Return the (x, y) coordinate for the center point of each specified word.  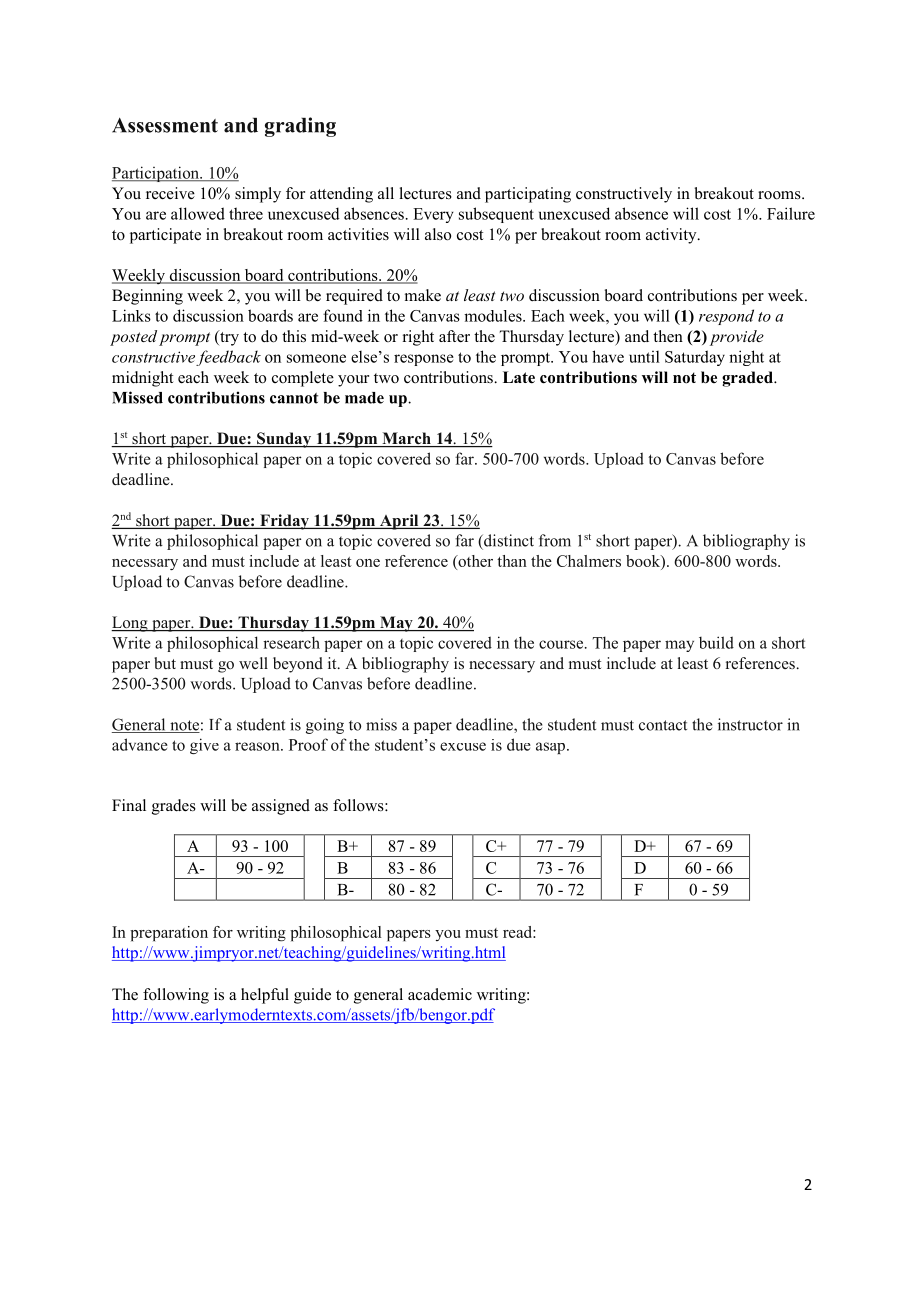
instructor (750, 724)
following (176, 996)
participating (528, 195)
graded (748, 379)
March (406, 439)
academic (440, 994)
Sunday (284, 440)
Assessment (165, 125)
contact (663, 725)
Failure (791, 213)
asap (552, 748)
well (253, 663)
